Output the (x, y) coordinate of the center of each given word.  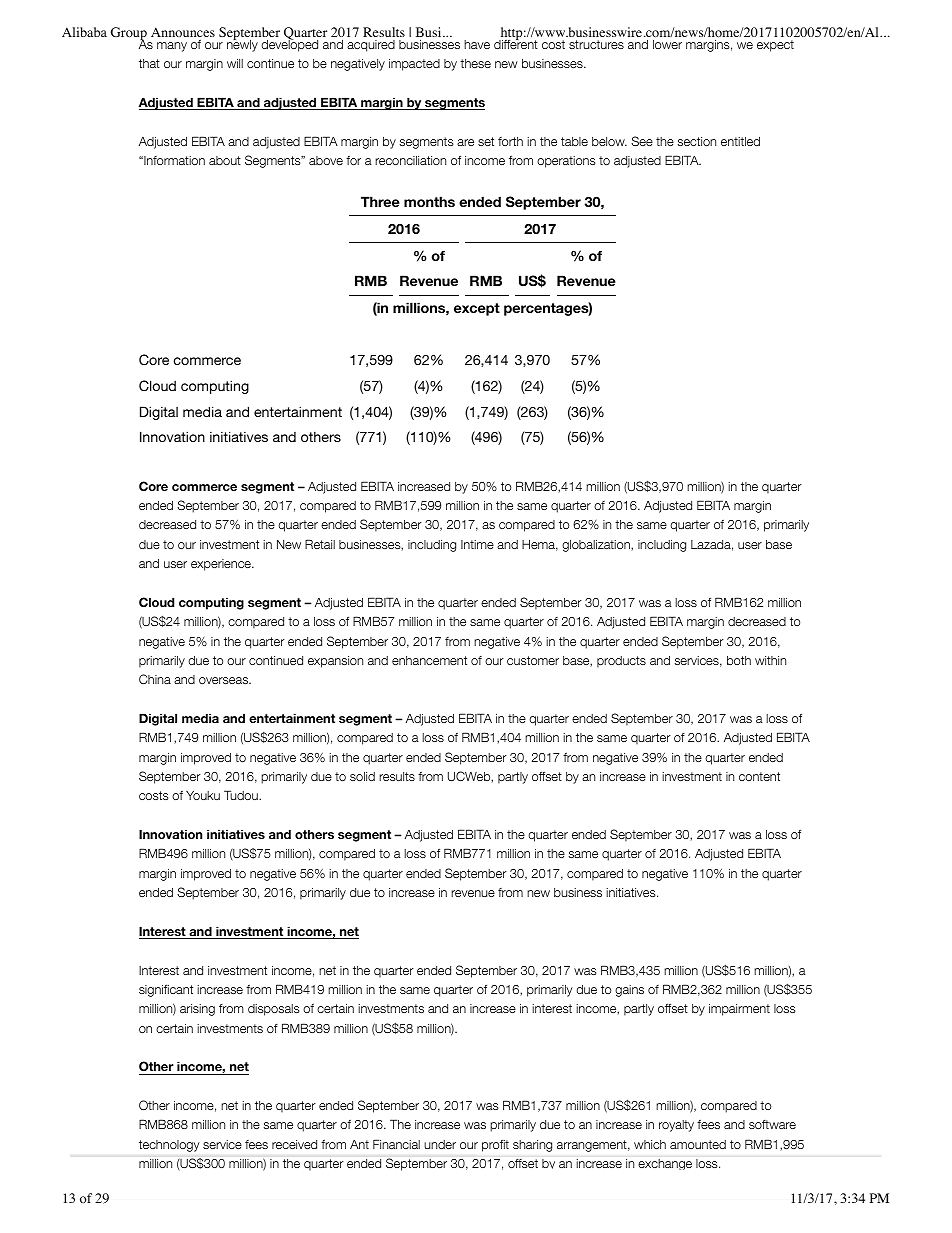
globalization (597, 546)
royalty (676, 1126)
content (759, 776)
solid (362, 776)
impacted (414, 65)
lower (667, 44)
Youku (203, 795)
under (440, 1144)
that (149, 63)
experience (222, 565)
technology (169, 1146)
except (477, 309)
